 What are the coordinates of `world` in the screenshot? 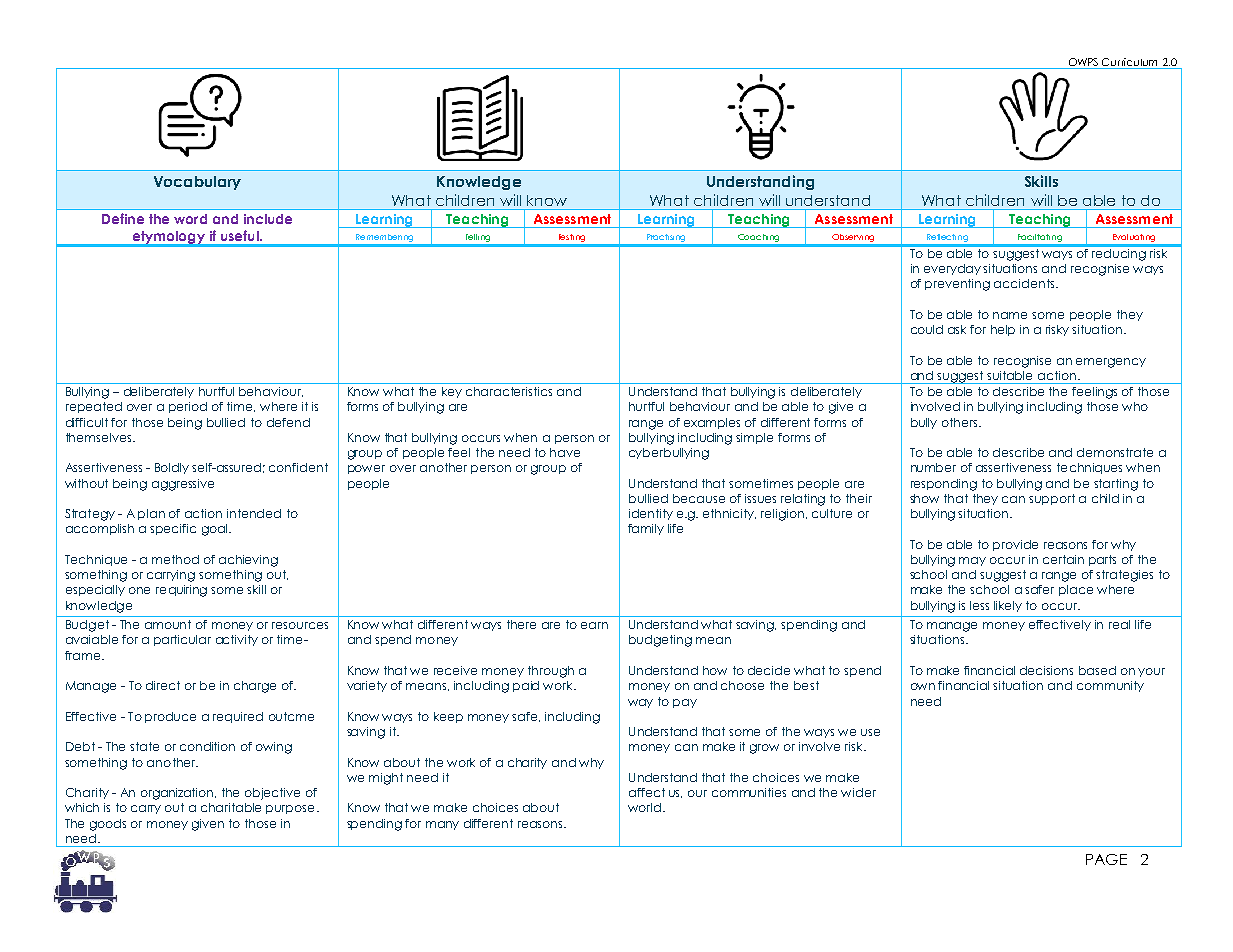 It's located at (644, 807).
